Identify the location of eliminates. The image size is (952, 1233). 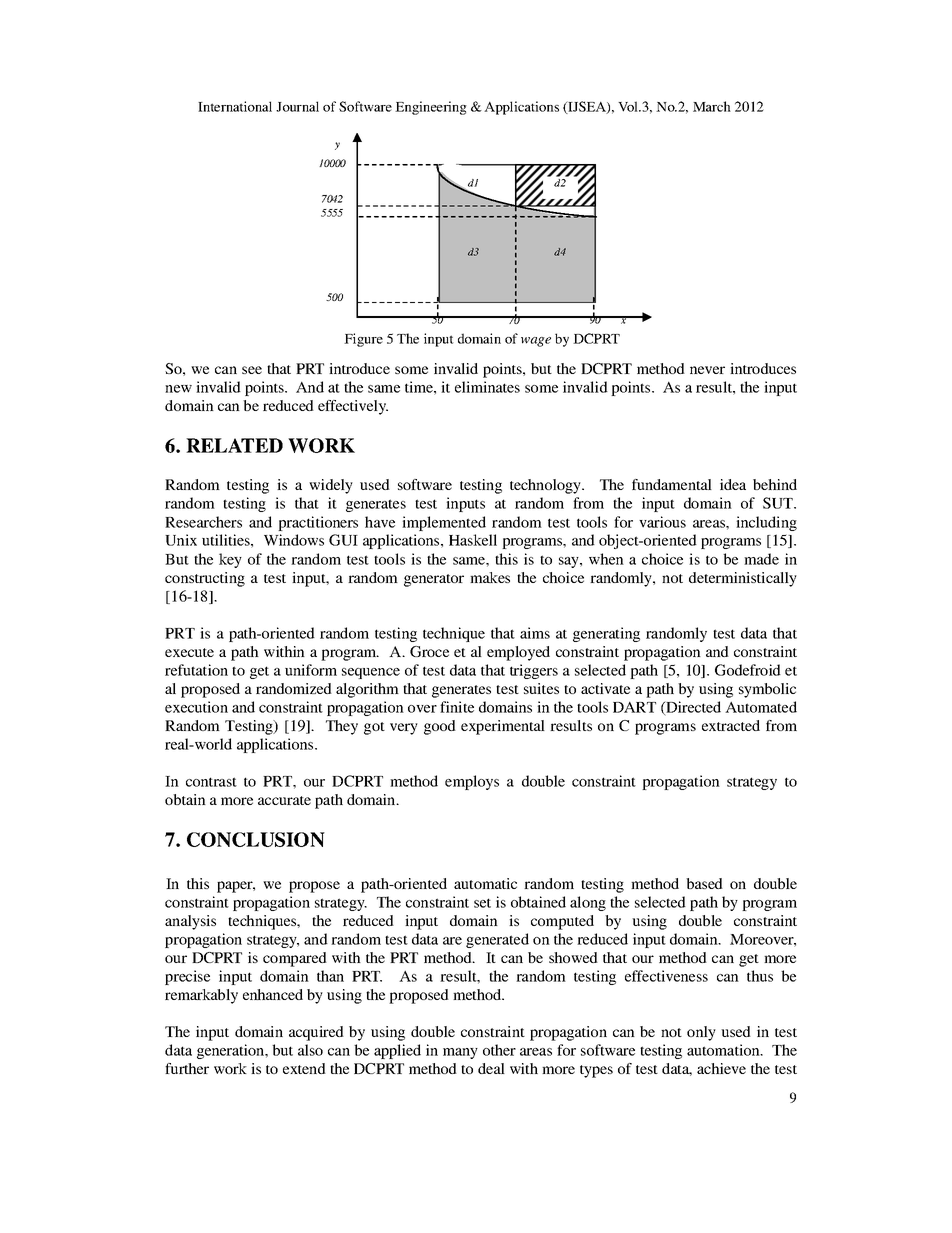
(487, 387).
